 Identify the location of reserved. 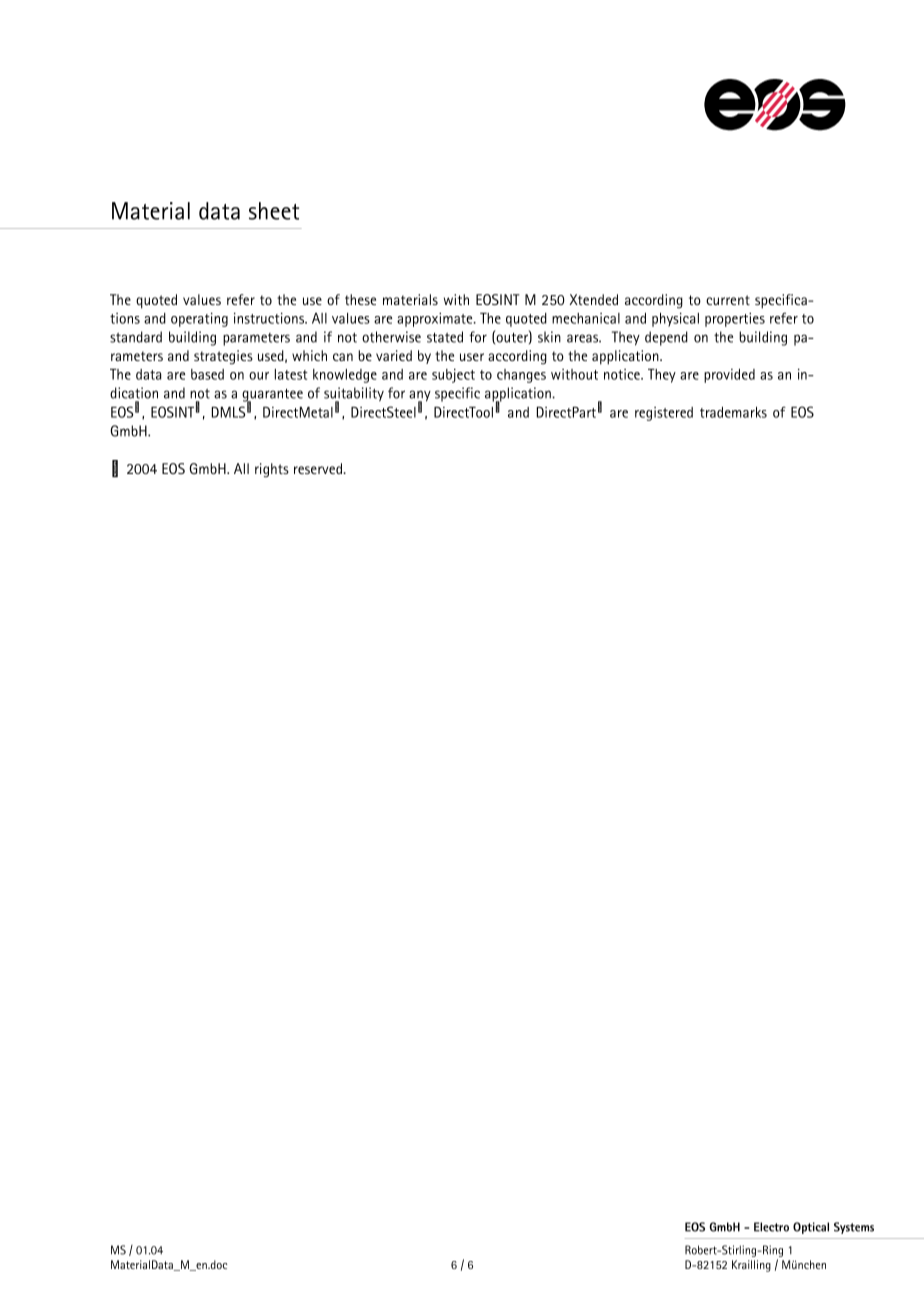
(319, 468).
